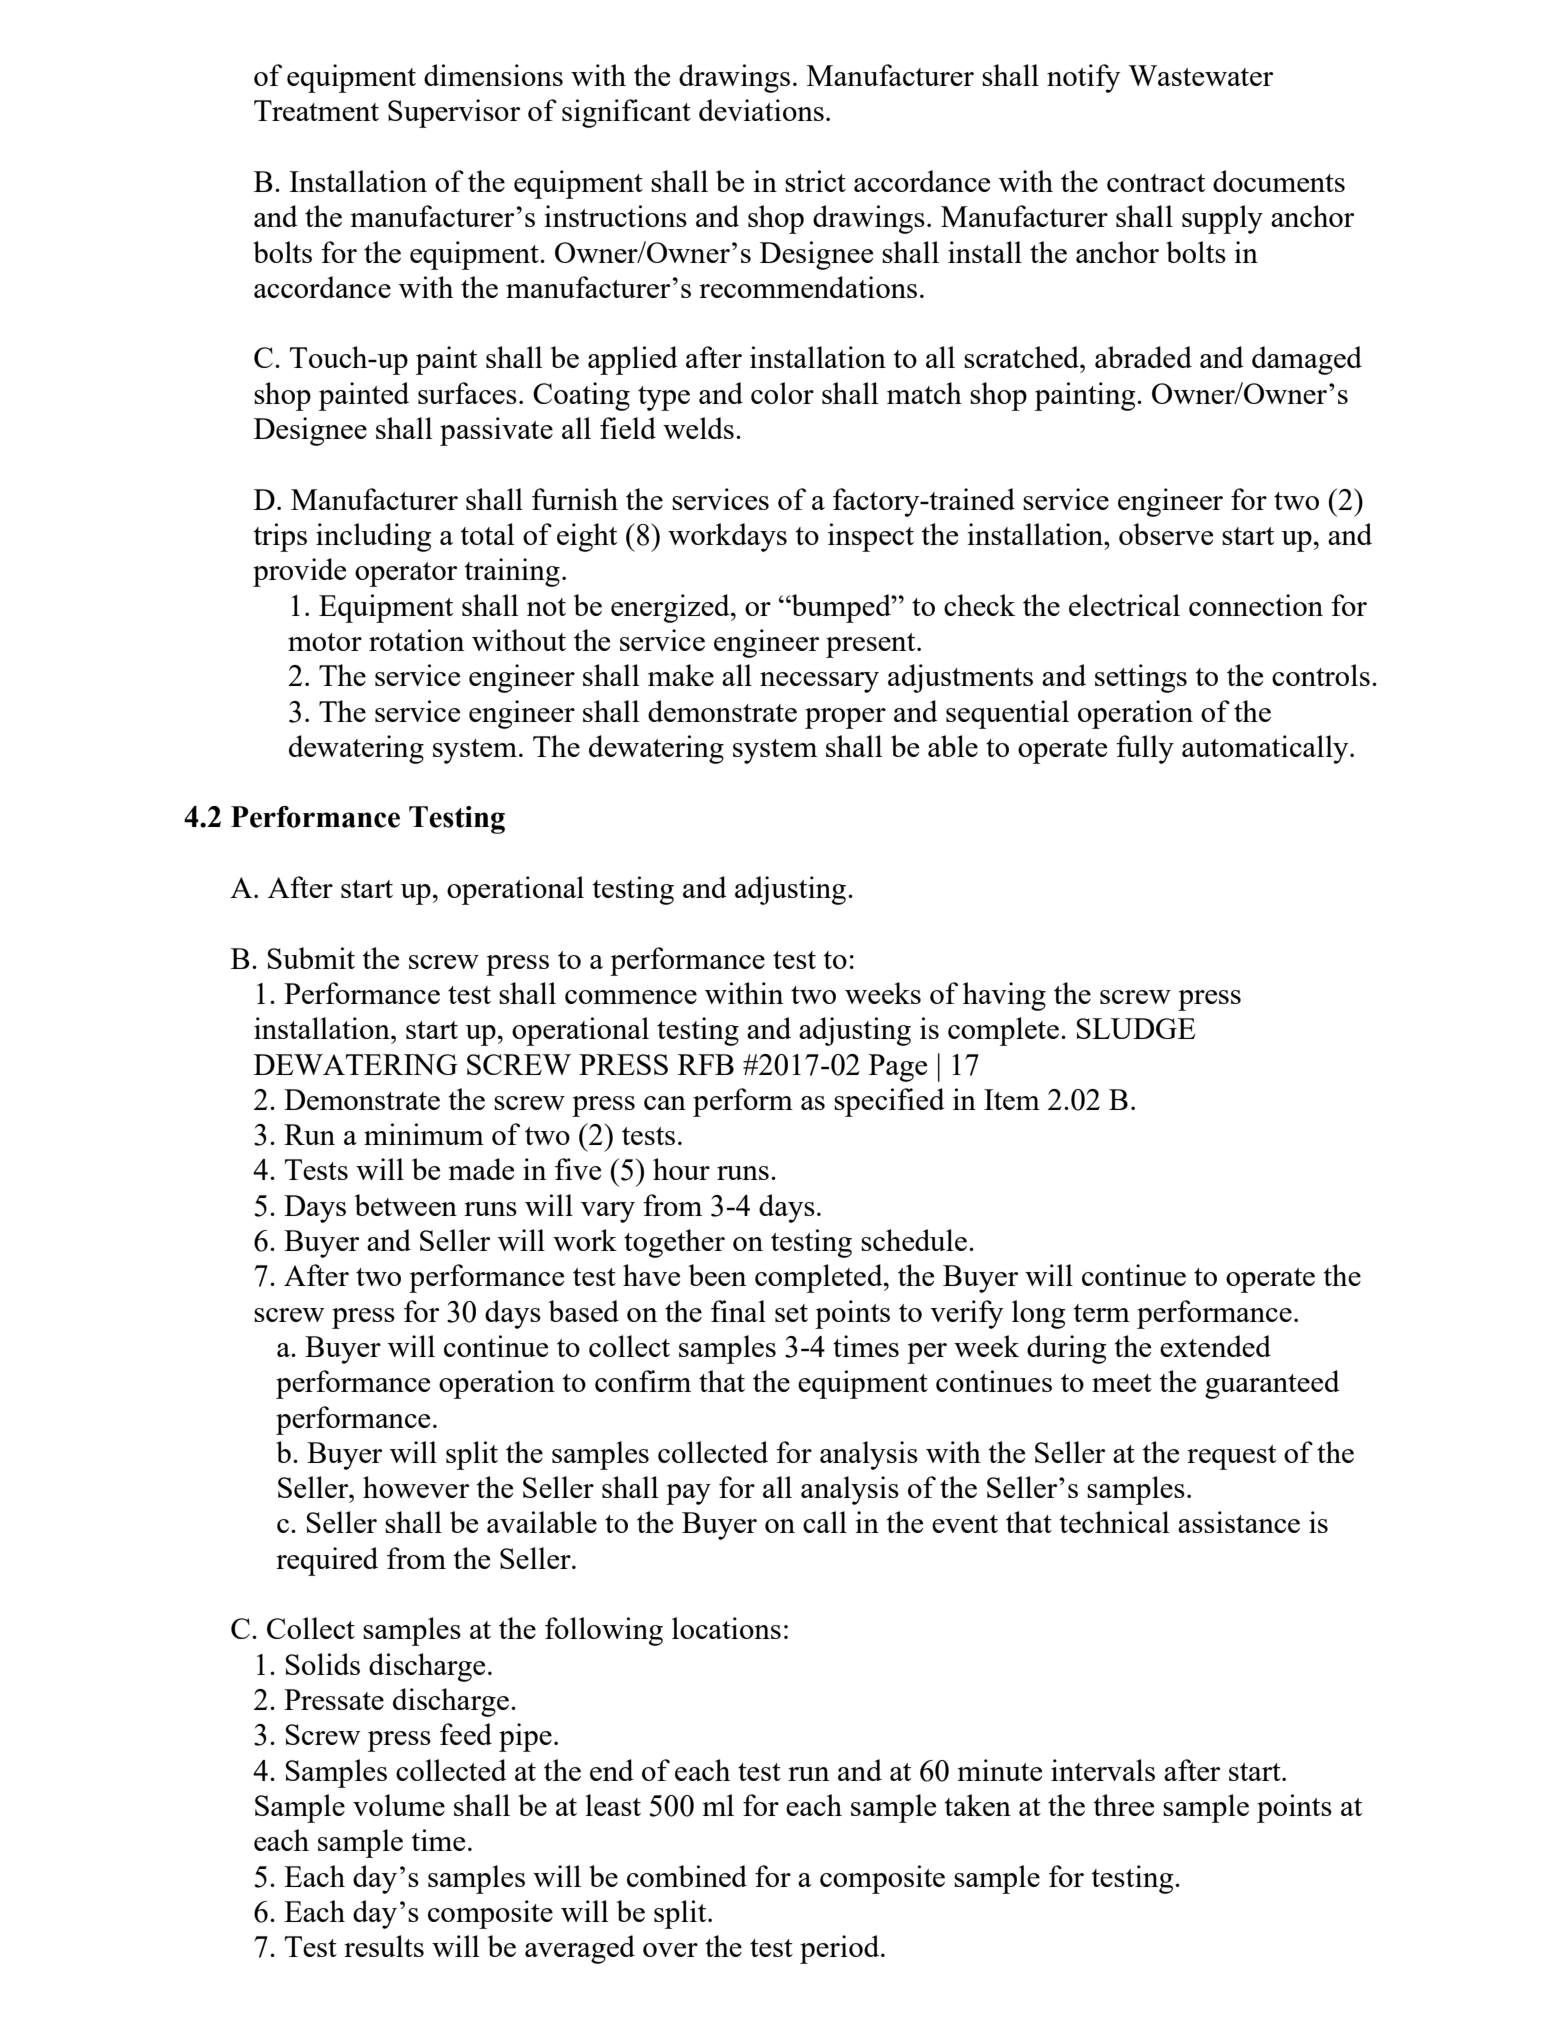  I want to click on Page, so click(898, 1068).
